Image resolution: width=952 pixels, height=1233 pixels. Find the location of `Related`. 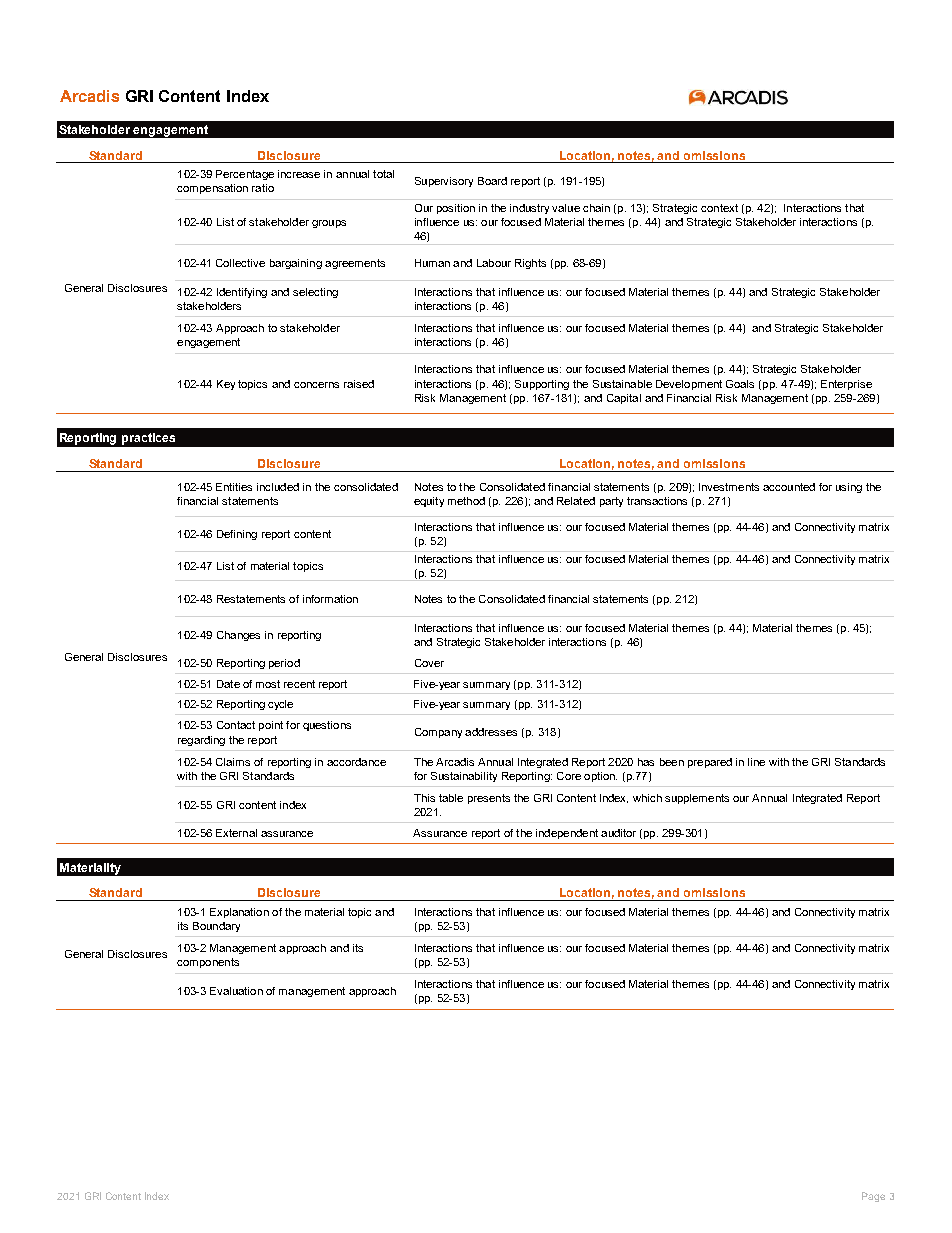

Related is located at coordinates (576, 501).
